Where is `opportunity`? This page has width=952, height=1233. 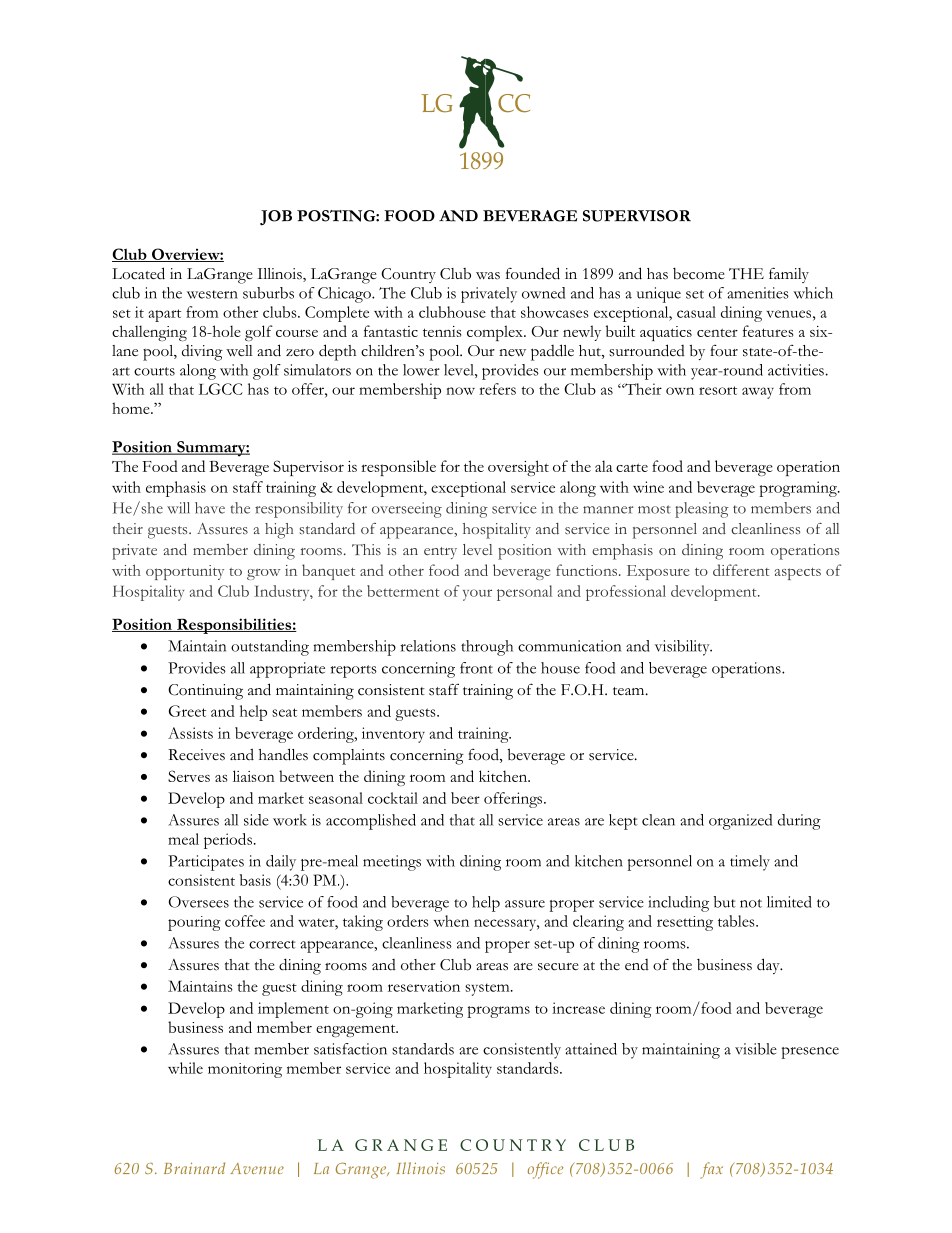
opportunity is located at coordinates (185, 572).
